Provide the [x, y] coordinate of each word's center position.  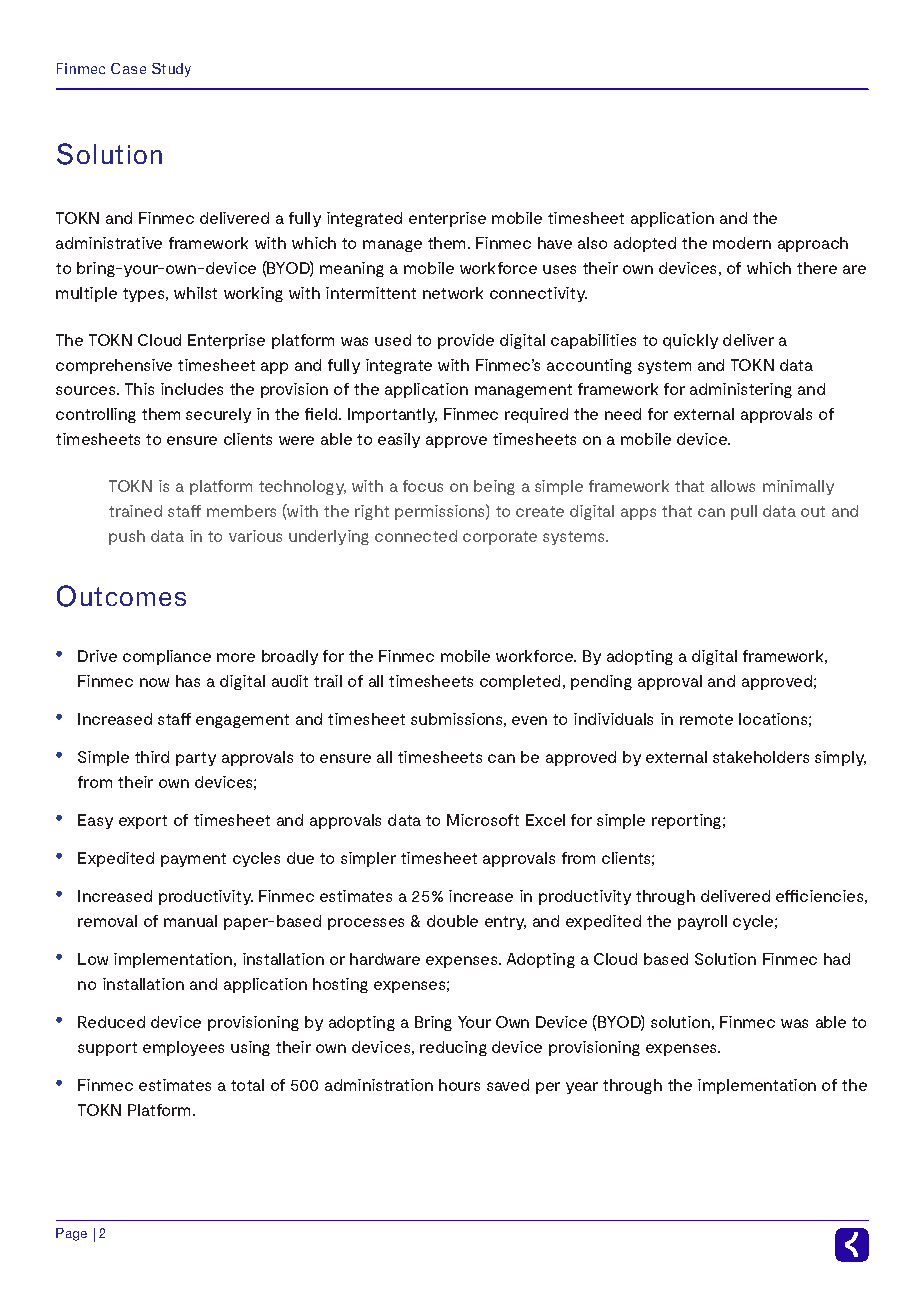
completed [520, 682]
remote [706, 719]
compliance [167, 657]
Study [171, 70]
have [555, 243]
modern [742, 243]
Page [71, 1234]
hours [459, 1085]
